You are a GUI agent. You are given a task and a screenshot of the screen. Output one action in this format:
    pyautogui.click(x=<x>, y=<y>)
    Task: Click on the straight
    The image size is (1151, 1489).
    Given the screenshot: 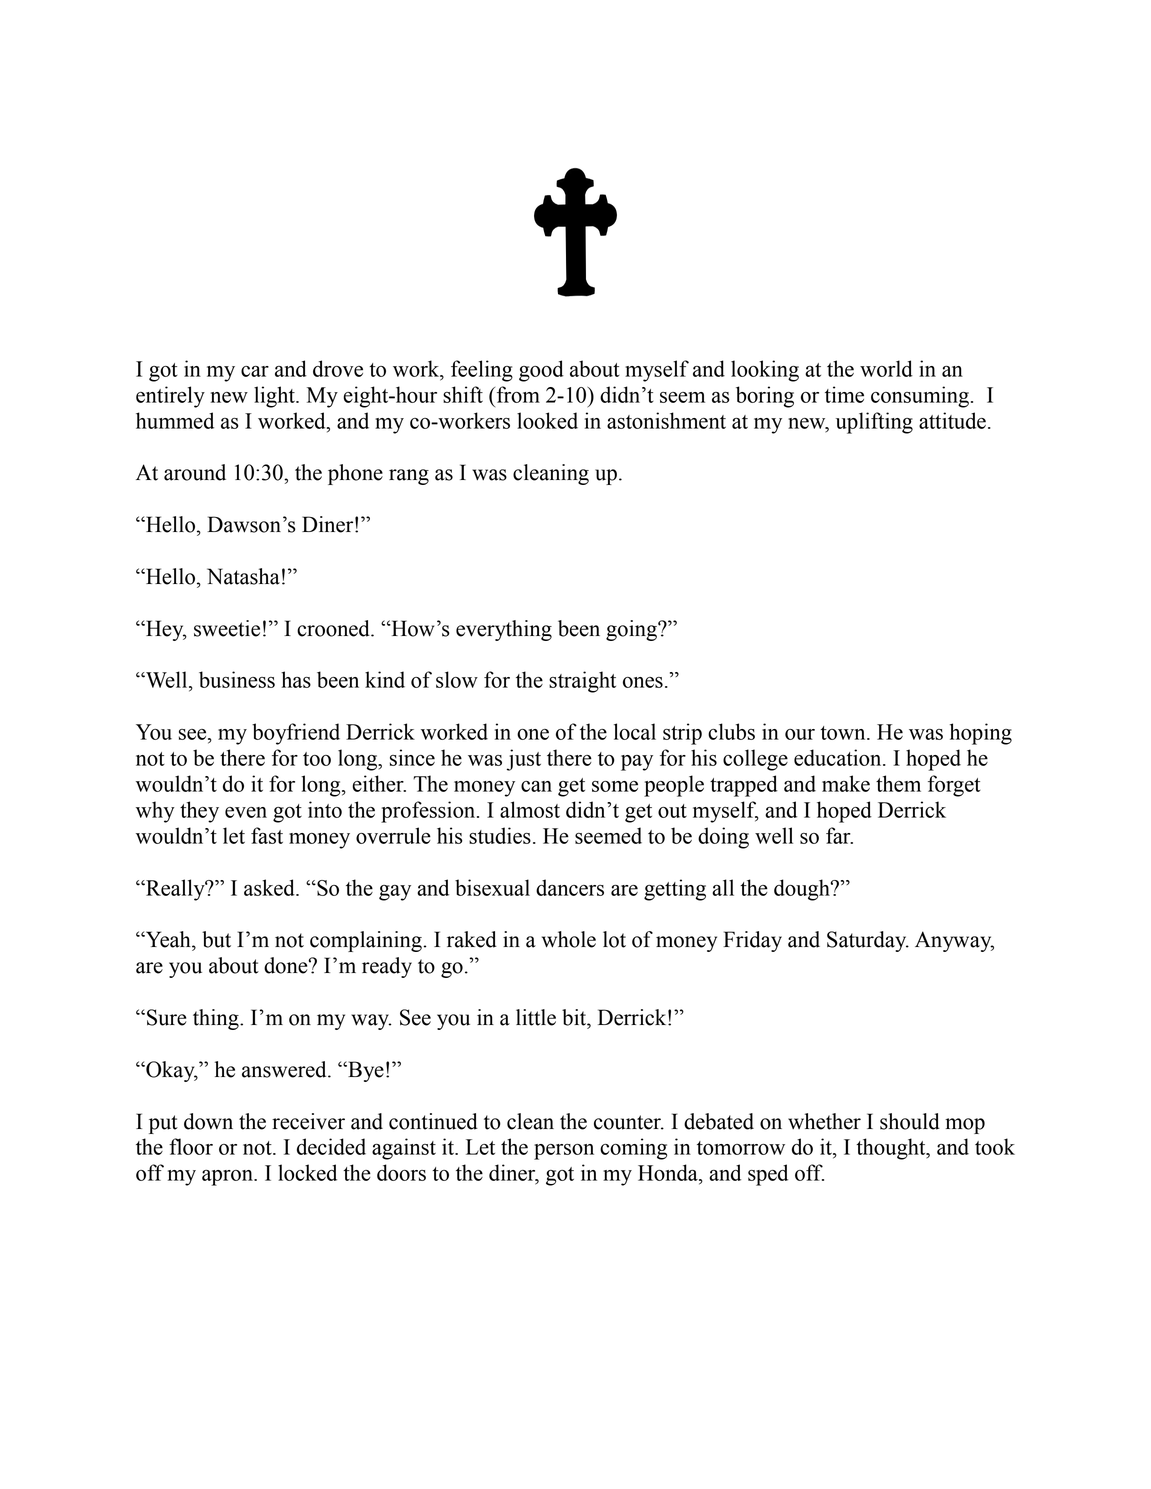 What is the action you would take?
    pyautogui.click(x=582, y=682)
